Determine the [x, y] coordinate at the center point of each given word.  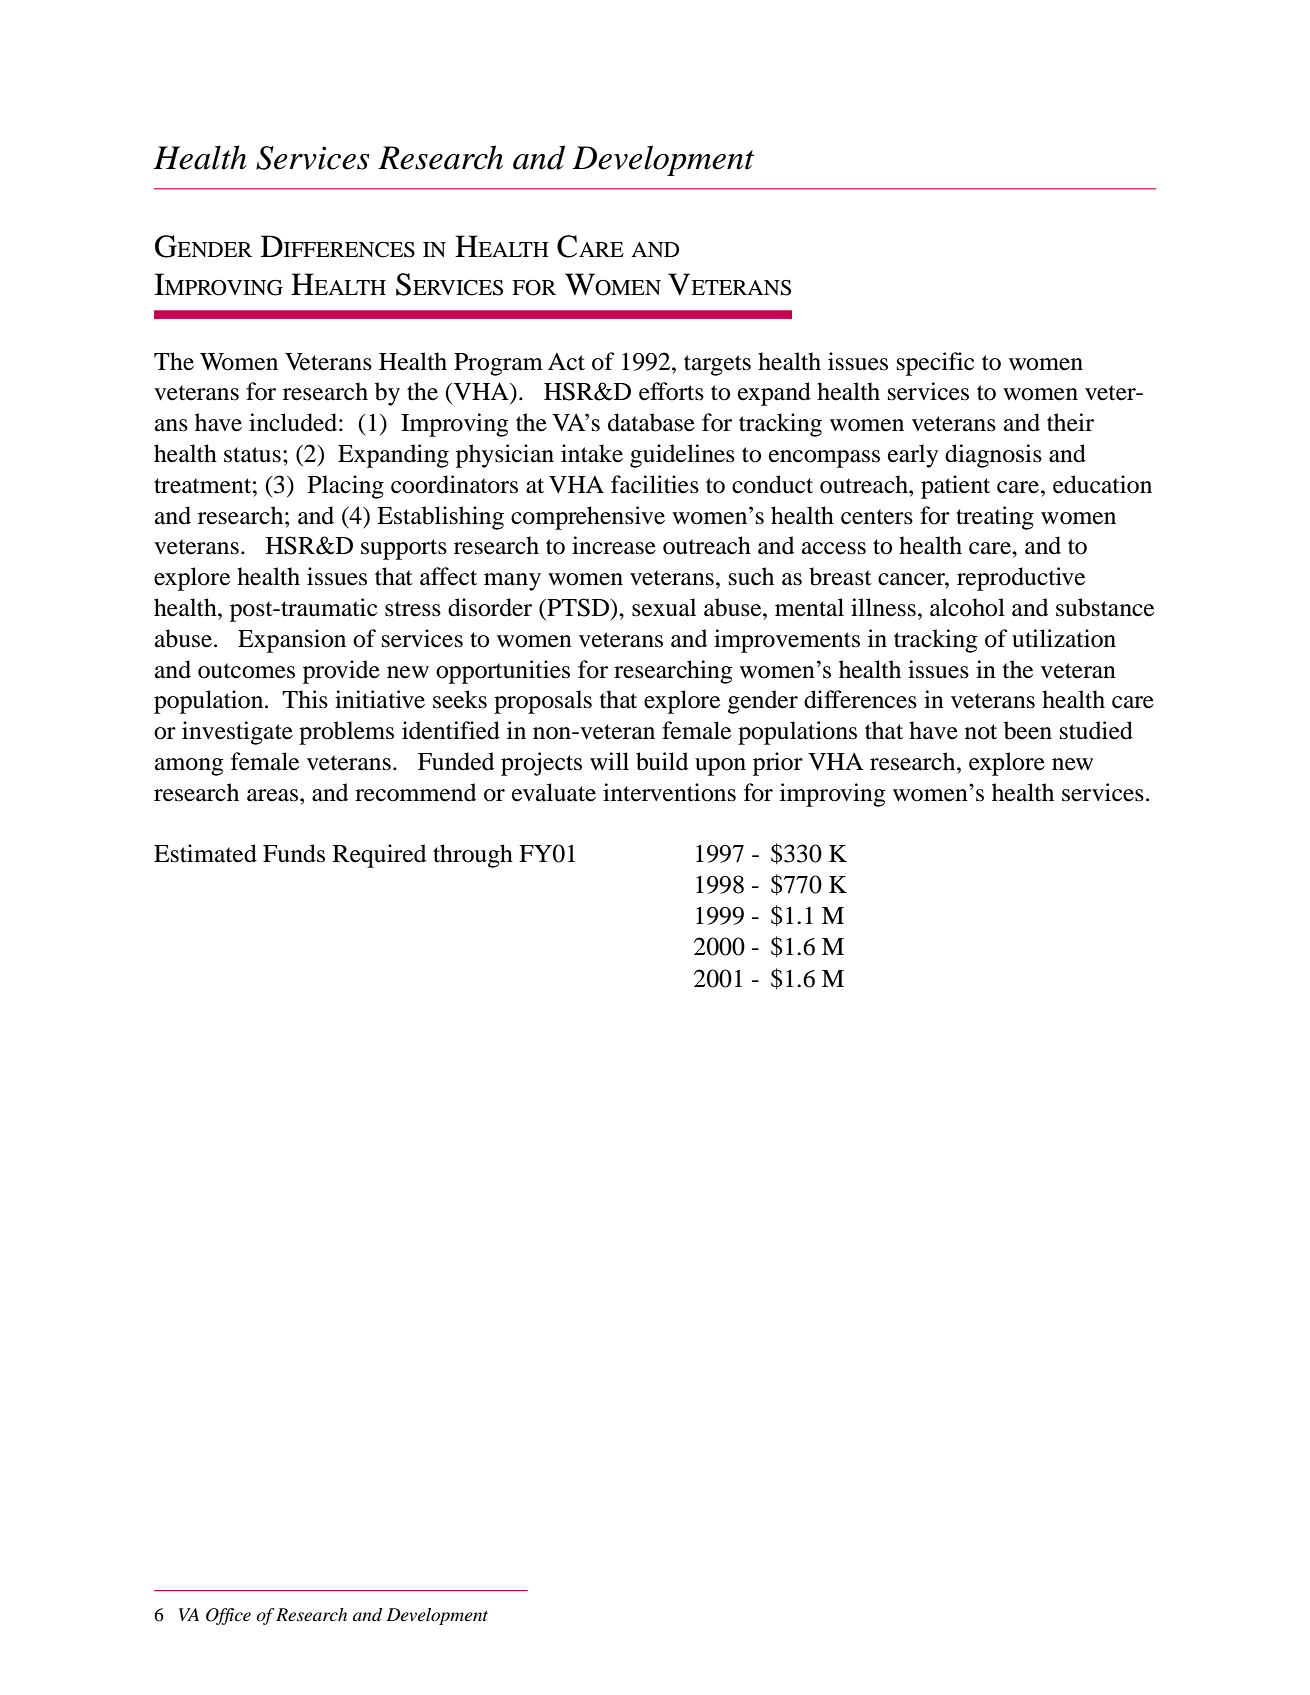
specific [935, 364]
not [981, 732]
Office [228, 1616]
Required [379, 856]
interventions [669, 792]
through [473, 856]
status [252, 455]
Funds [294, 853]
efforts [671, 391]
